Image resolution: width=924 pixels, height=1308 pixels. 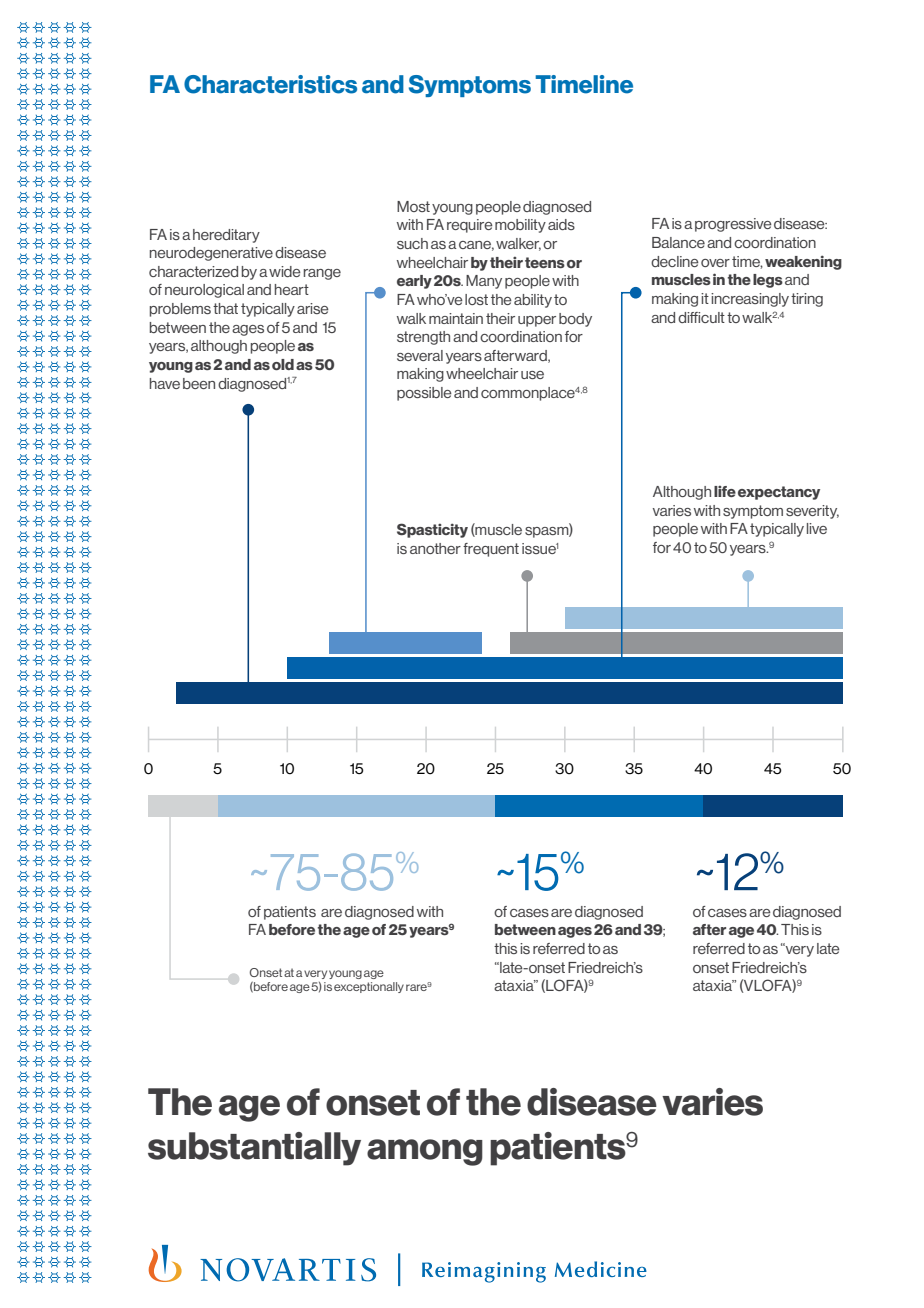 I want to click on progressive, so click(x=733, y=225).
